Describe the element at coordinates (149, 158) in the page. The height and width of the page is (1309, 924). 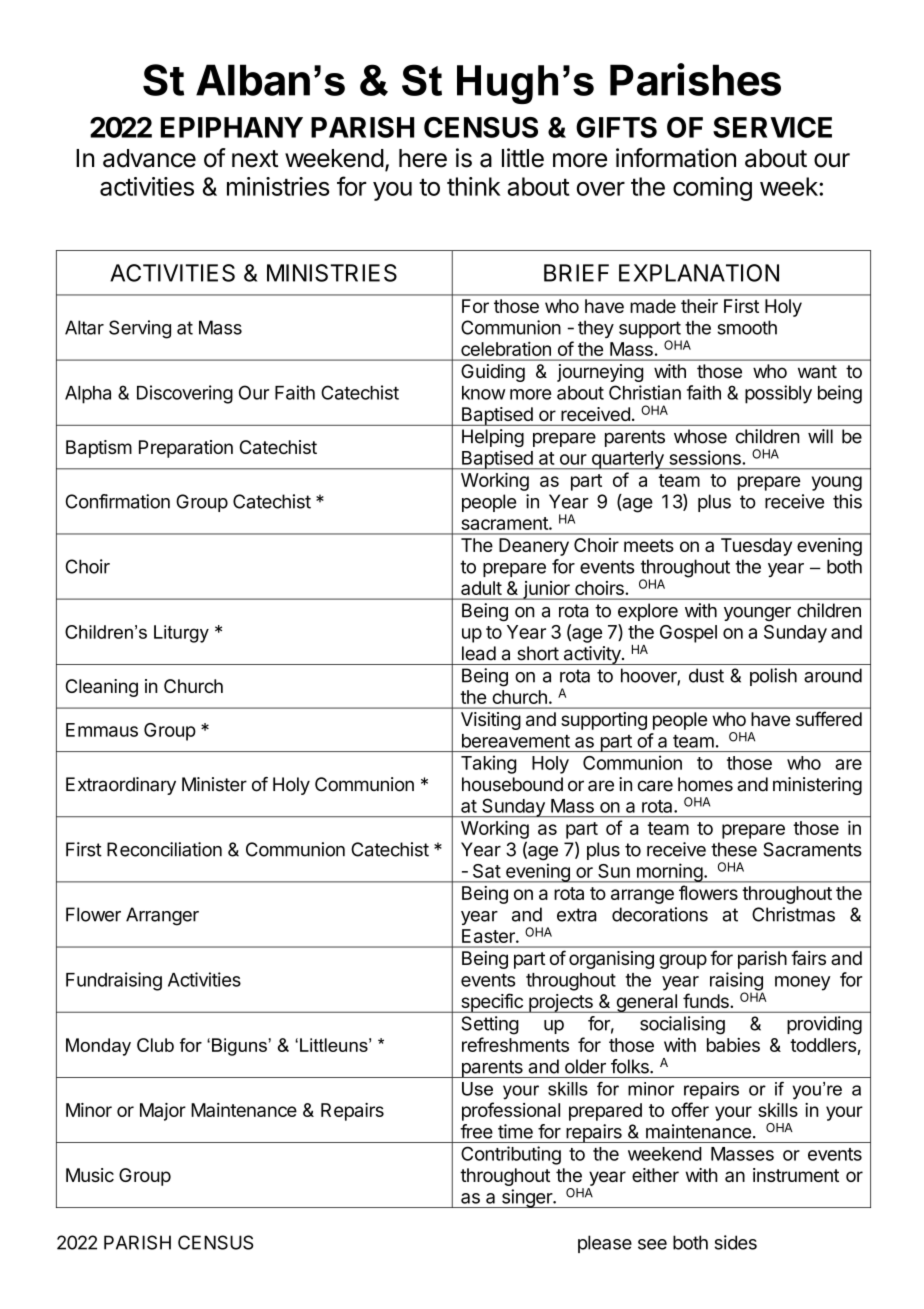
I see `advance` at that location.
